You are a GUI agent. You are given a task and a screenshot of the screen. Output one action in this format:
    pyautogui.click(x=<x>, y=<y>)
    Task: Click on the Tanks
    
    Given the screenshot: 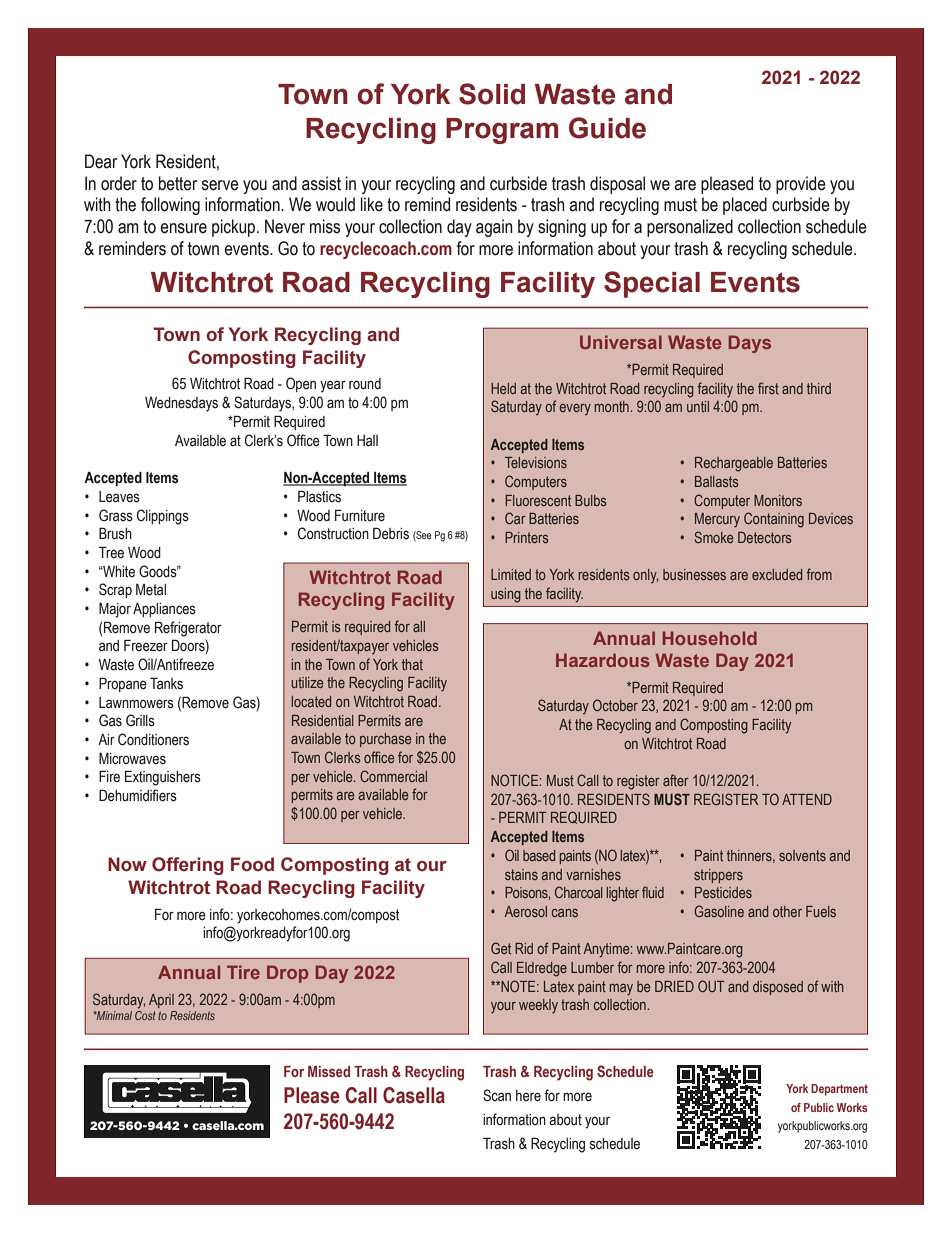 What is the action you would take?
    pyautogui.click(x=166, y=683)
